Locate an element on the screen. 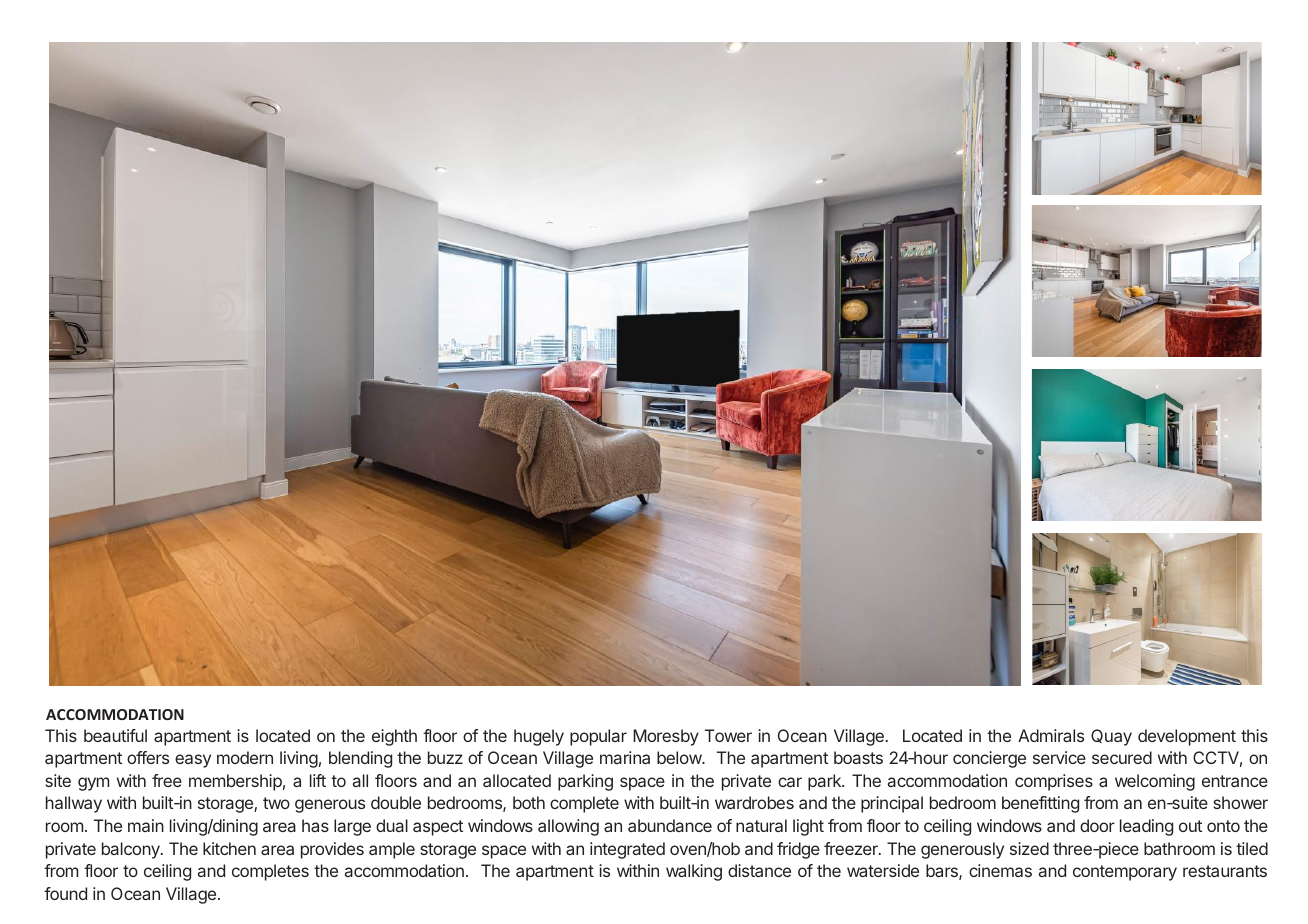  beautiful is located at coordinates (115, 735).
